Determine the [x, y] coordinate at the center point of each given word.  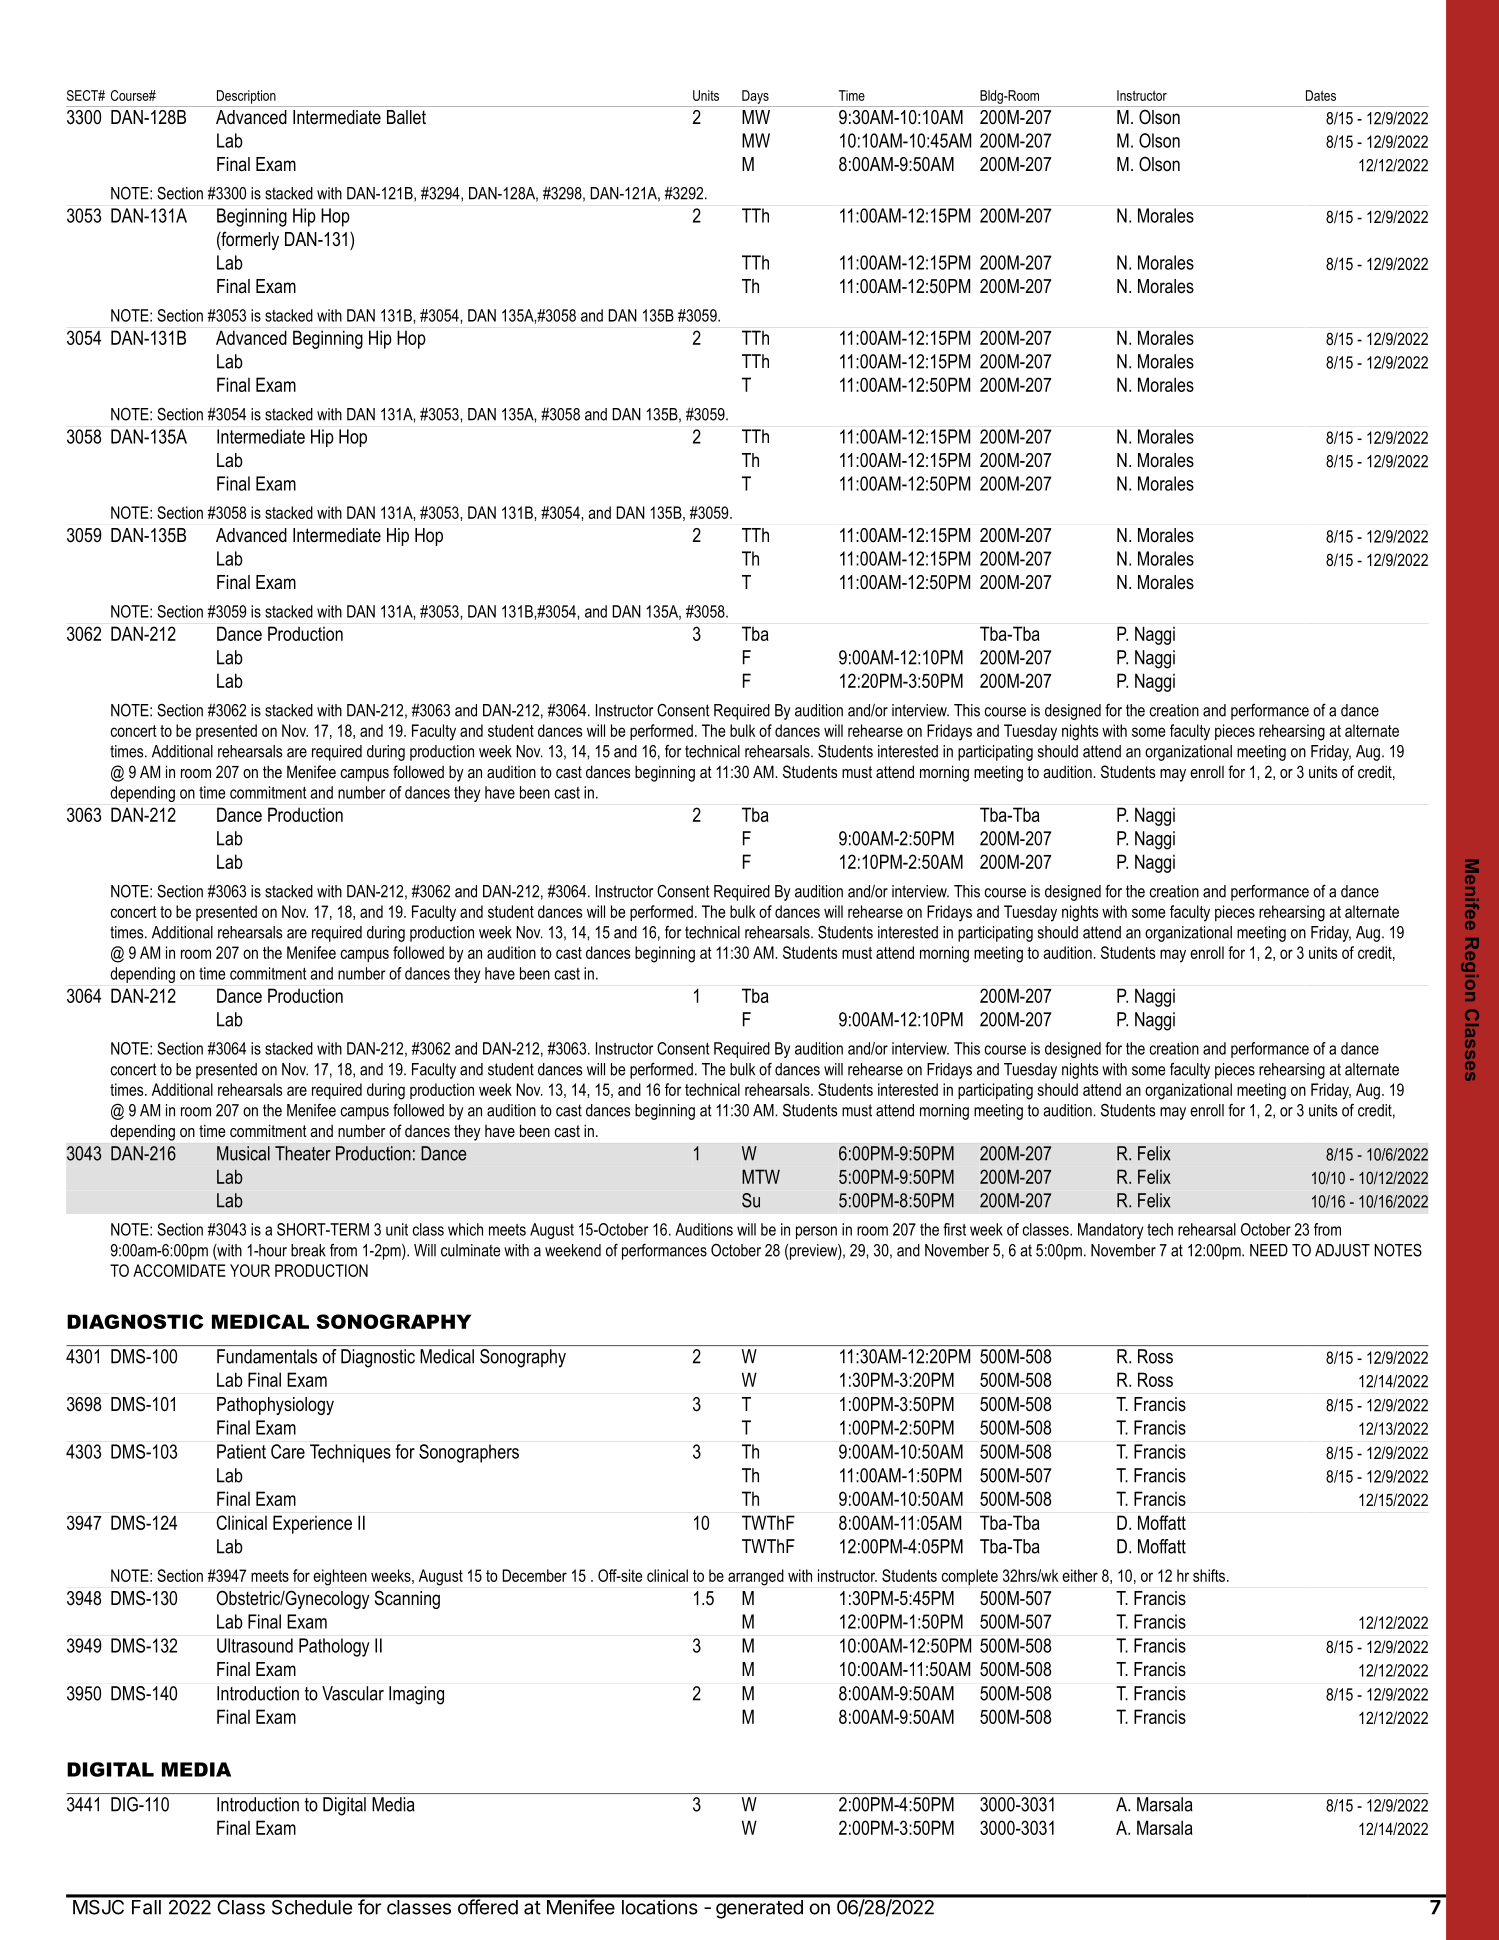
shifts [1210, 1575]
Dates [1321, 95]
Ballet [406, 117]
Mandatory [1110, 1231]
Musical [243, 1153]
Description [246, 97]
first [954, 1229]
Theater [303, 1153]
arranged [756, 1577]
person [816, 1232]
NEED [1269, 1250]
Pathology [334, 1647]
